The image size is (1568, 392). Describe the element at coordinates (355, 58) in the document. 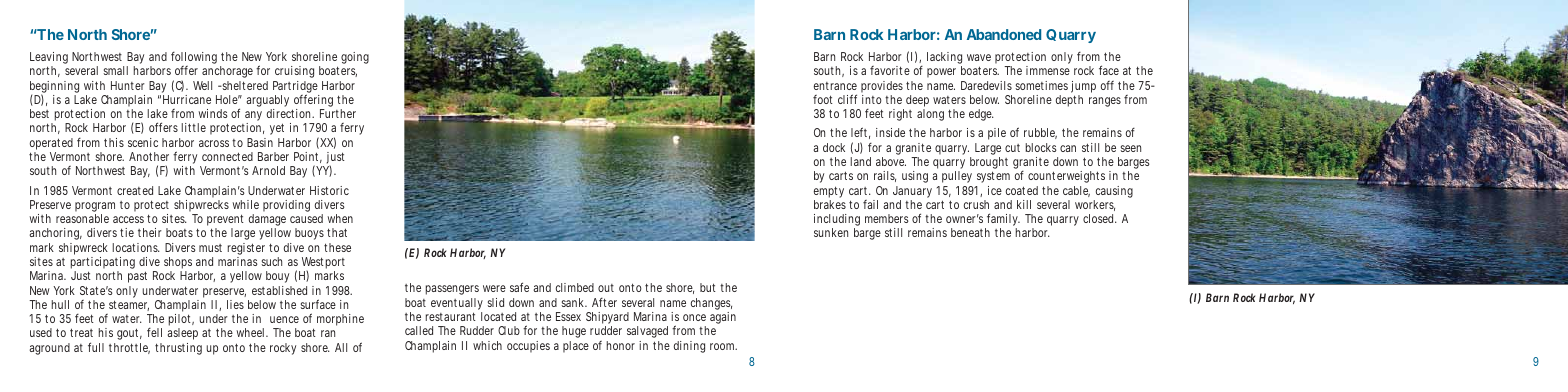

I see `going` at that location.
